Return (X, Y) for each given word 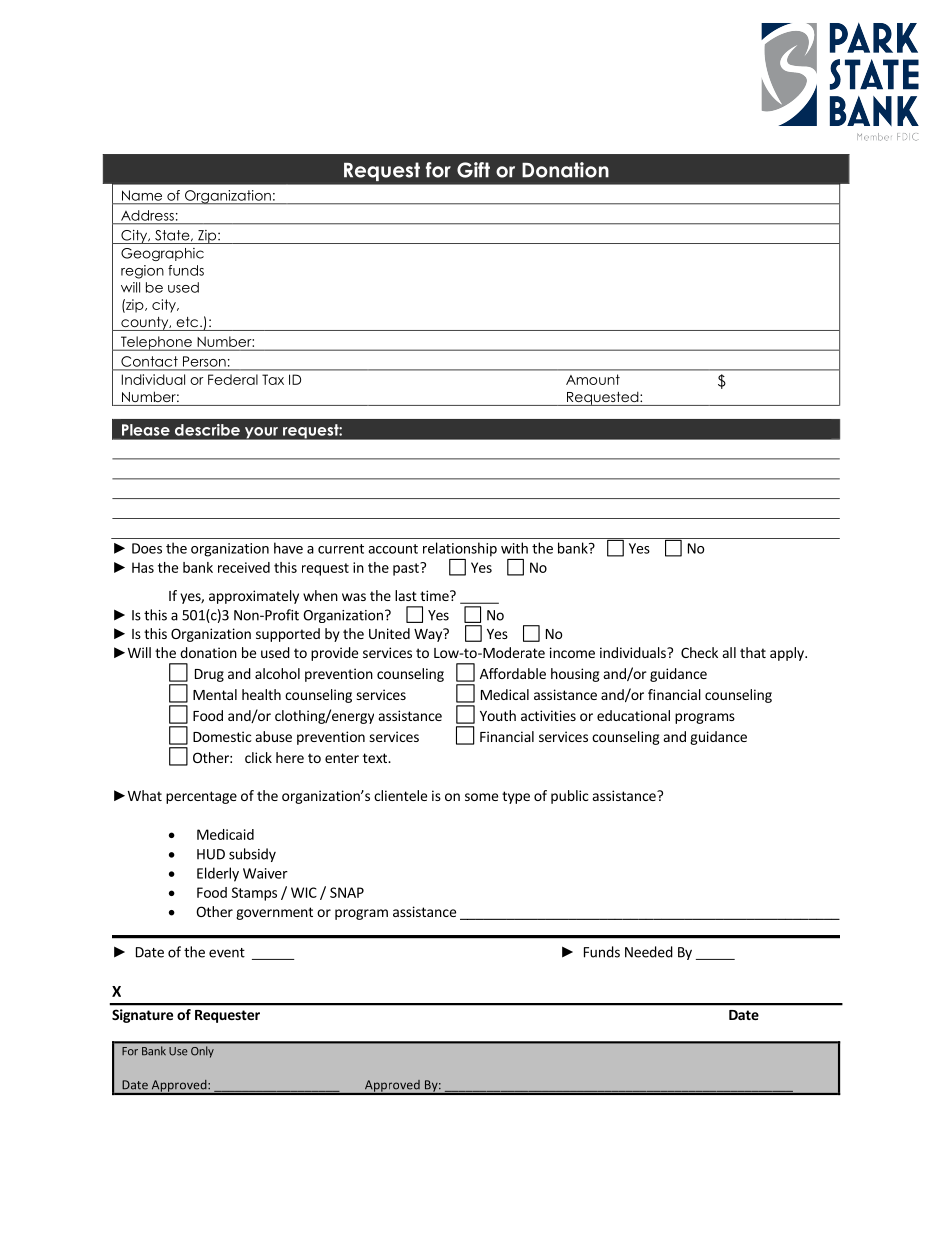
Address (147, 215)
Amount (593, 379)
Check (699, 652)
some (481, 797)
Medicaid (225, 834)
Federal (233, 379)
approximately (254, 597)
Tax (273, 379)
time (435, 595)
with (514, 548)
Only (202, 1052)
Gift (473, 170)
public (569, 797)
